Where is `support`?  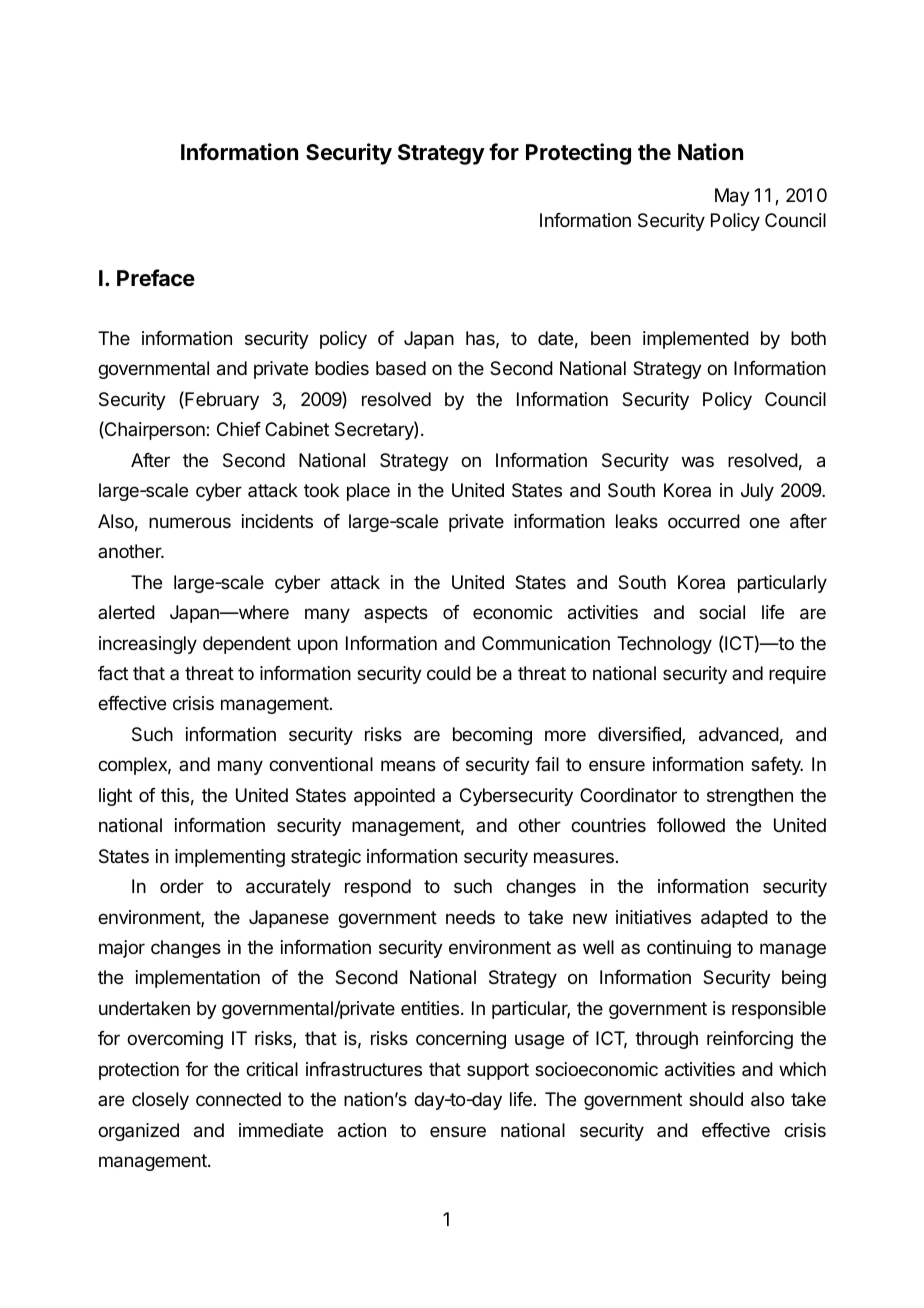 support is located at coordinates (498, 1071).
